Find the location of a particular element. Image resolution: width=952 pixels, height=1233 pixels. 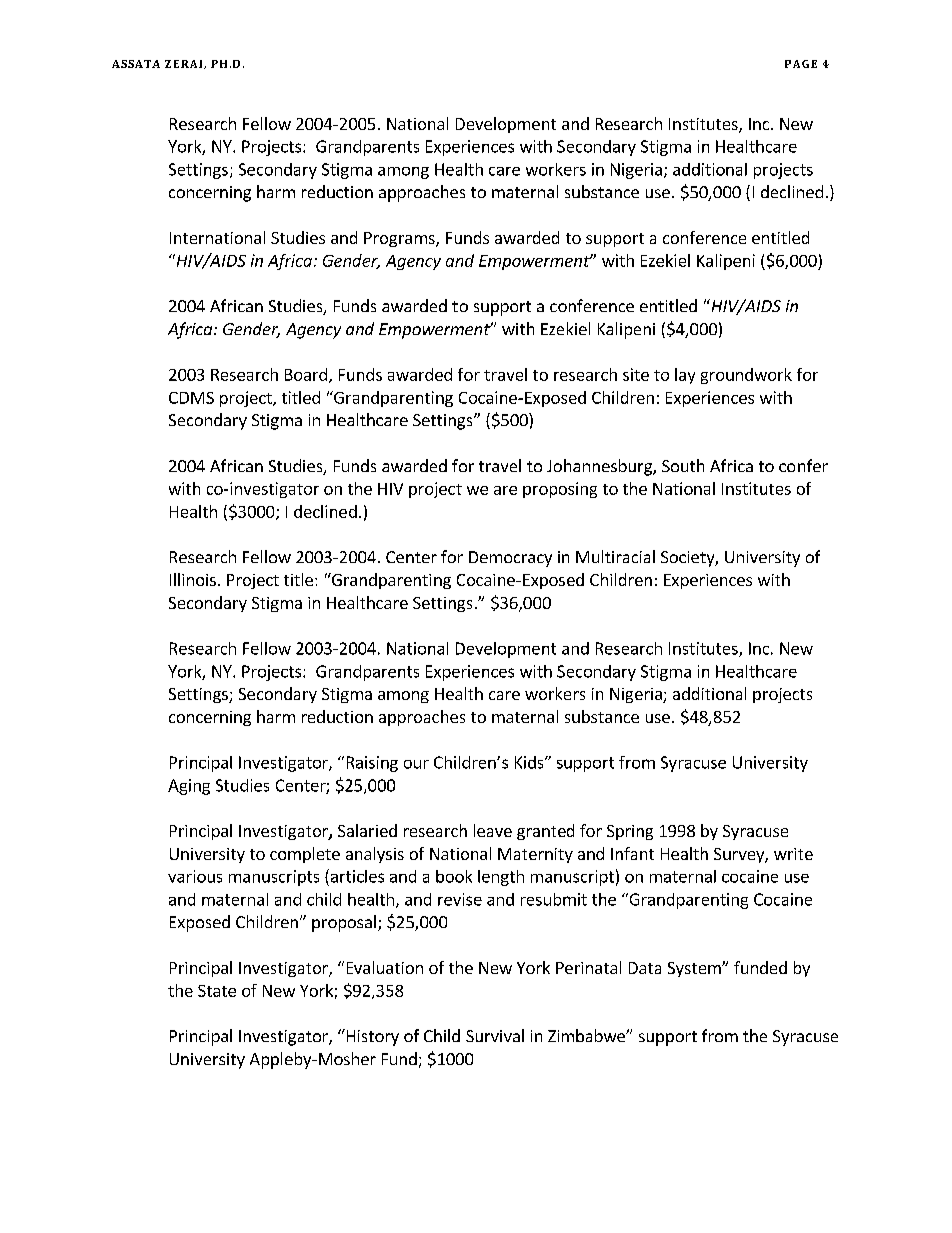

proposing is located at coordinates (560, 490).
